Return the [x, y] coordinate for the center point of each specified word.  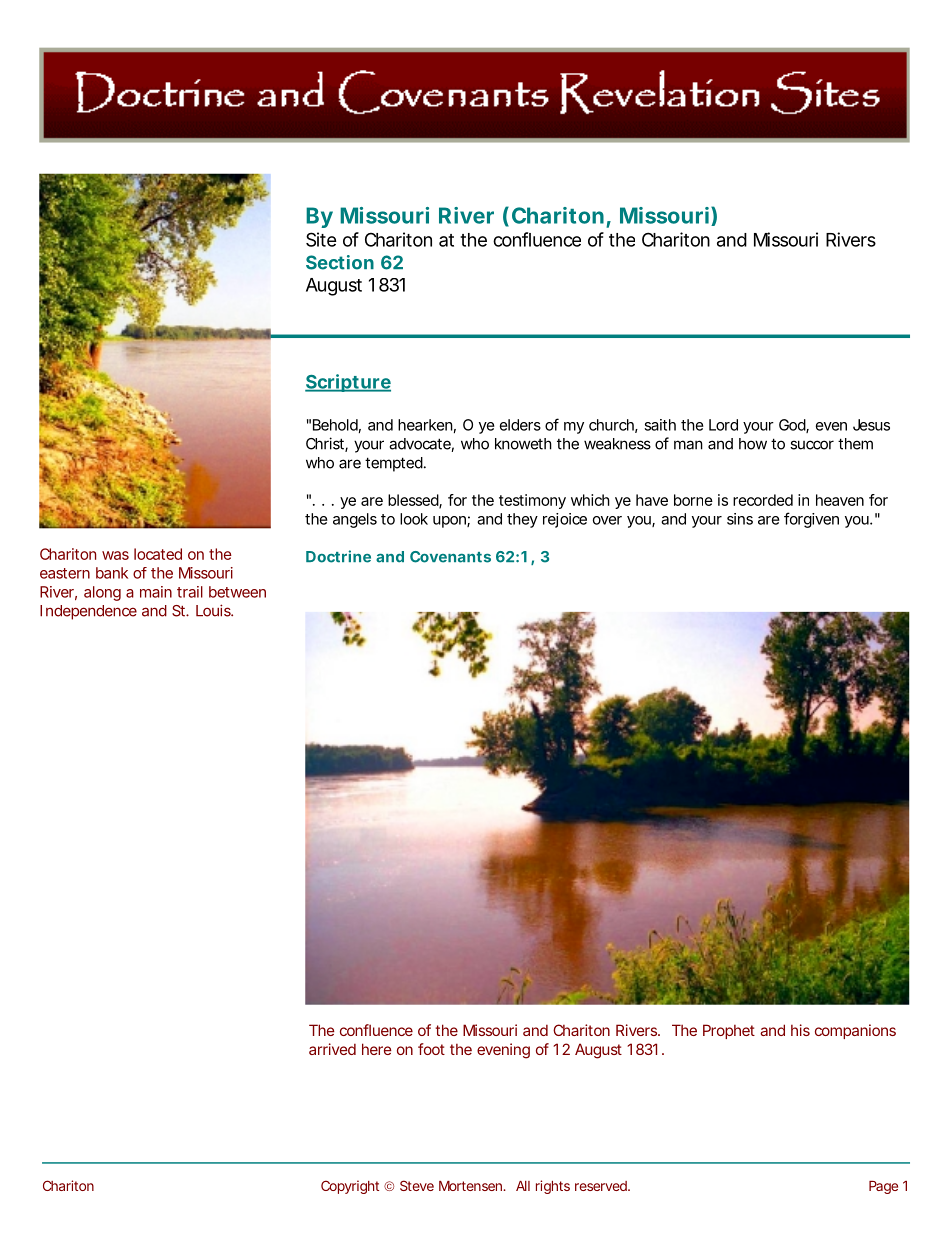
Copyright [350, 1187]
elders [520, 425]
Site [321, 239]
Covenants [450, 557]
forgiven [811, 520]
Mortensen [470, 1186]
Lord [723, 425]
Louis [214, 610]
